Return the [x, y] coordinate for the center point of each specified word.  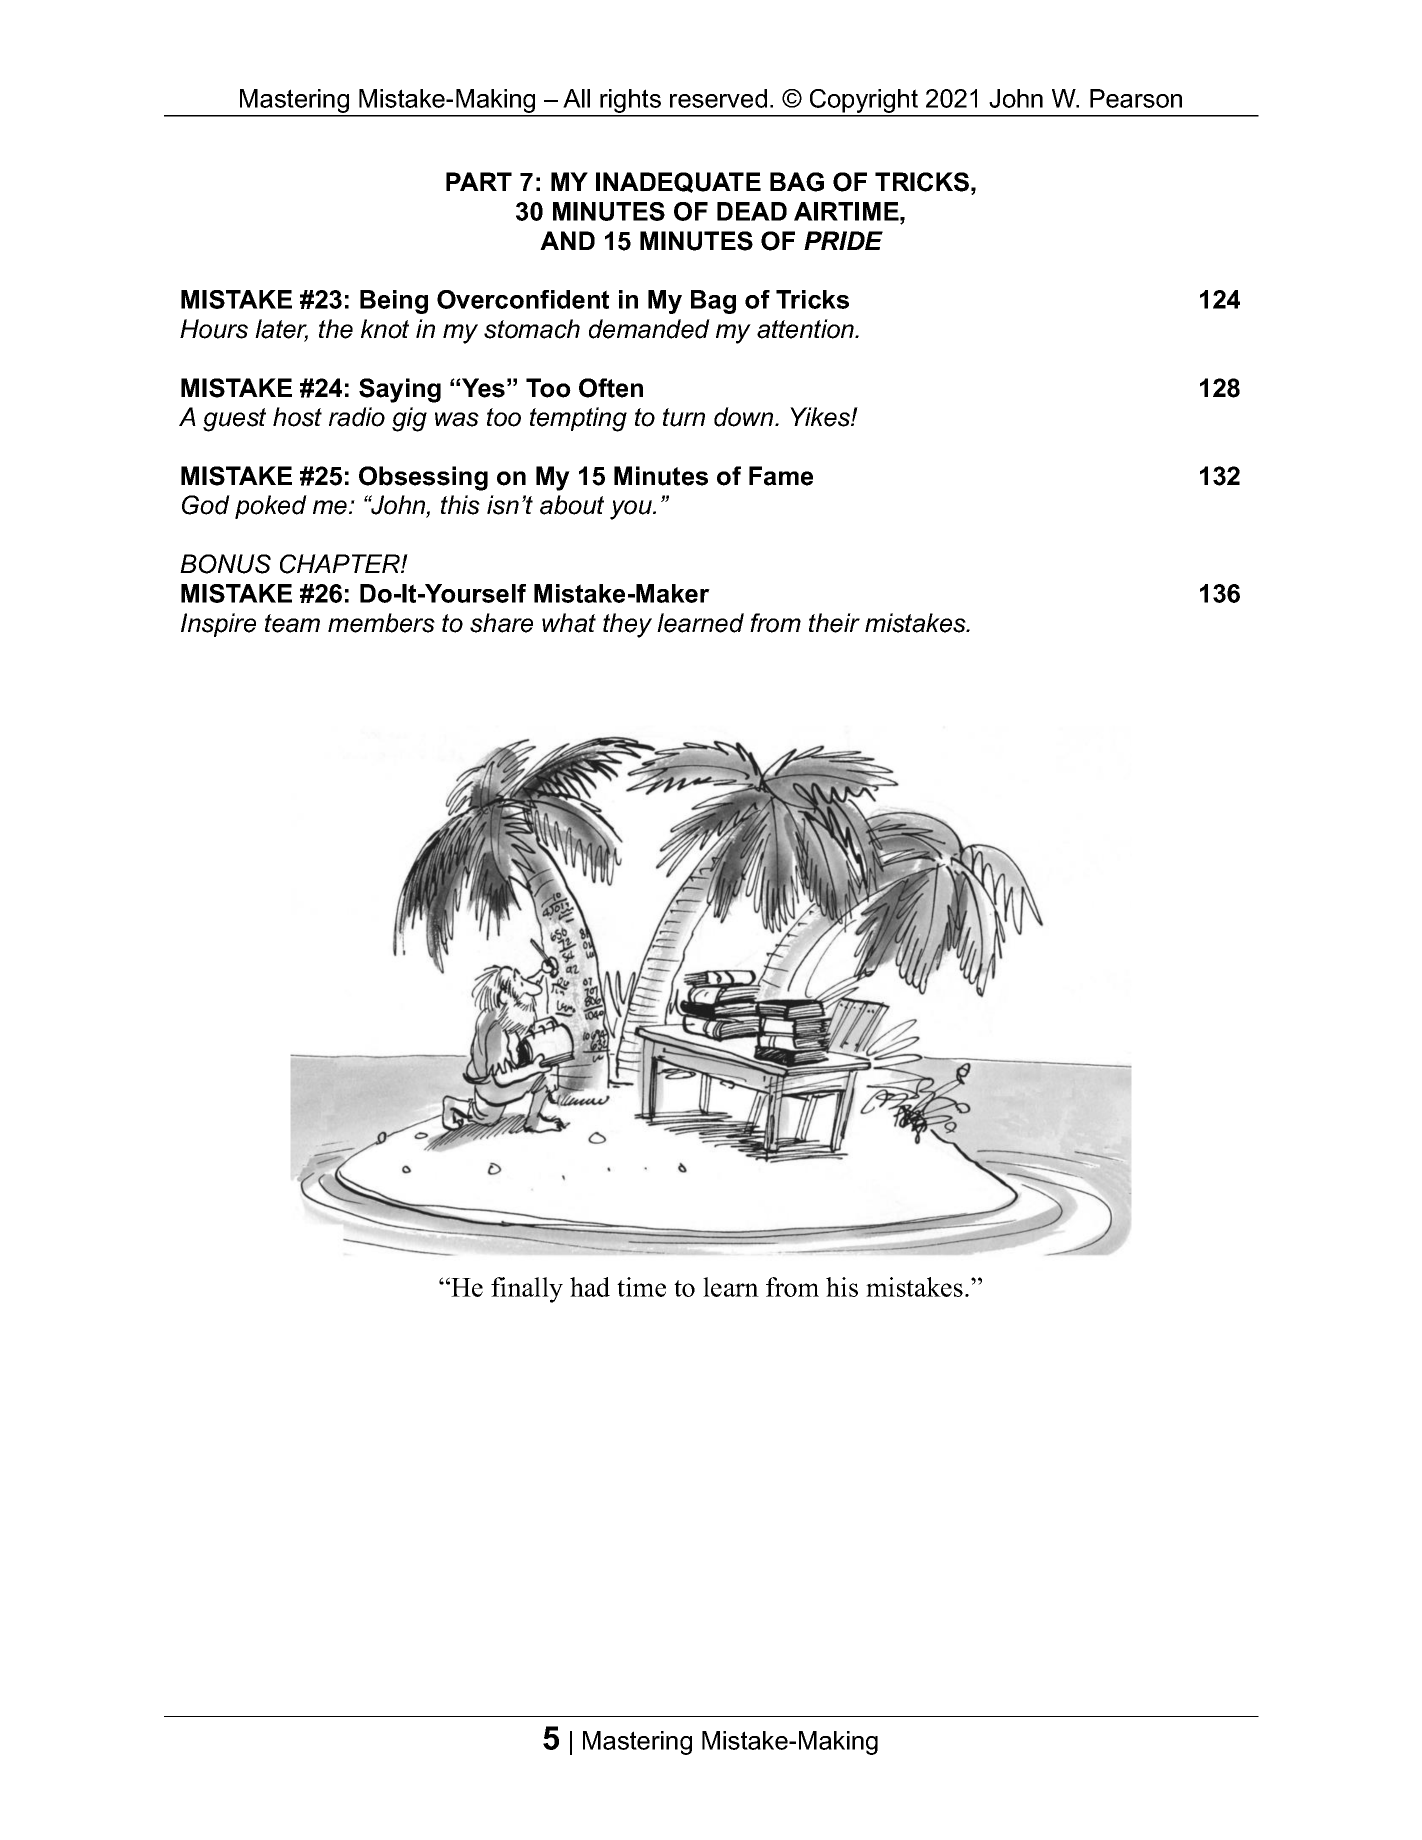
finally [527, 1290]
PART [479, 181]
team [292, 623]
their [834, 623]
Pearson [1136, 98]
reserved [718, 98]
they [627, 625]
